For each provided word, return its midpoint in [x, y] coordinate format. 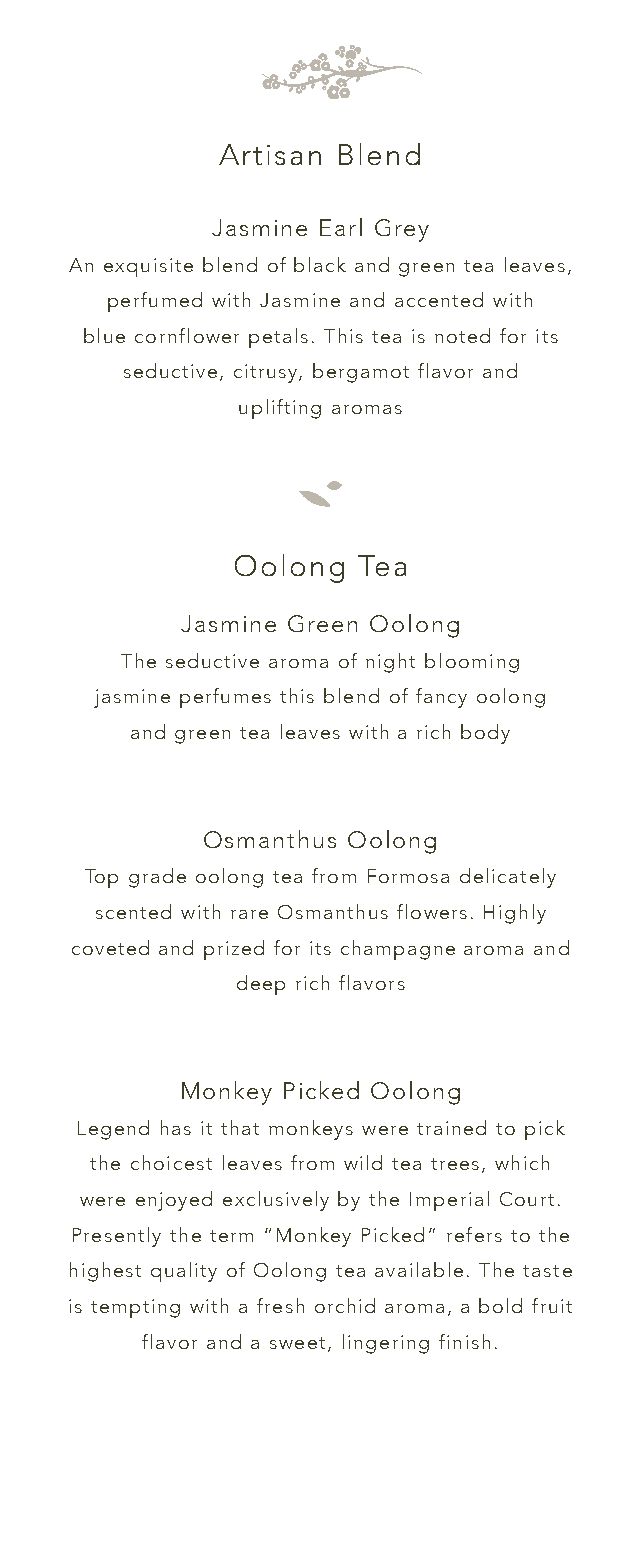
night [390, 663]
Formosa [408, 876]
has [176, 1127]
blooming [472, 663]
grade [157, 878]
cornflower [187, 335]
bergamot [361, 373]
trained [451, 1127]
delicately [508, 878]
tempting [135, 1308]
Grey [402, 230]
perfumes [225, 698]
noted [462, 335]
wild [363, 1162]
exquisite [148, 267]
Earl [341, 227]
